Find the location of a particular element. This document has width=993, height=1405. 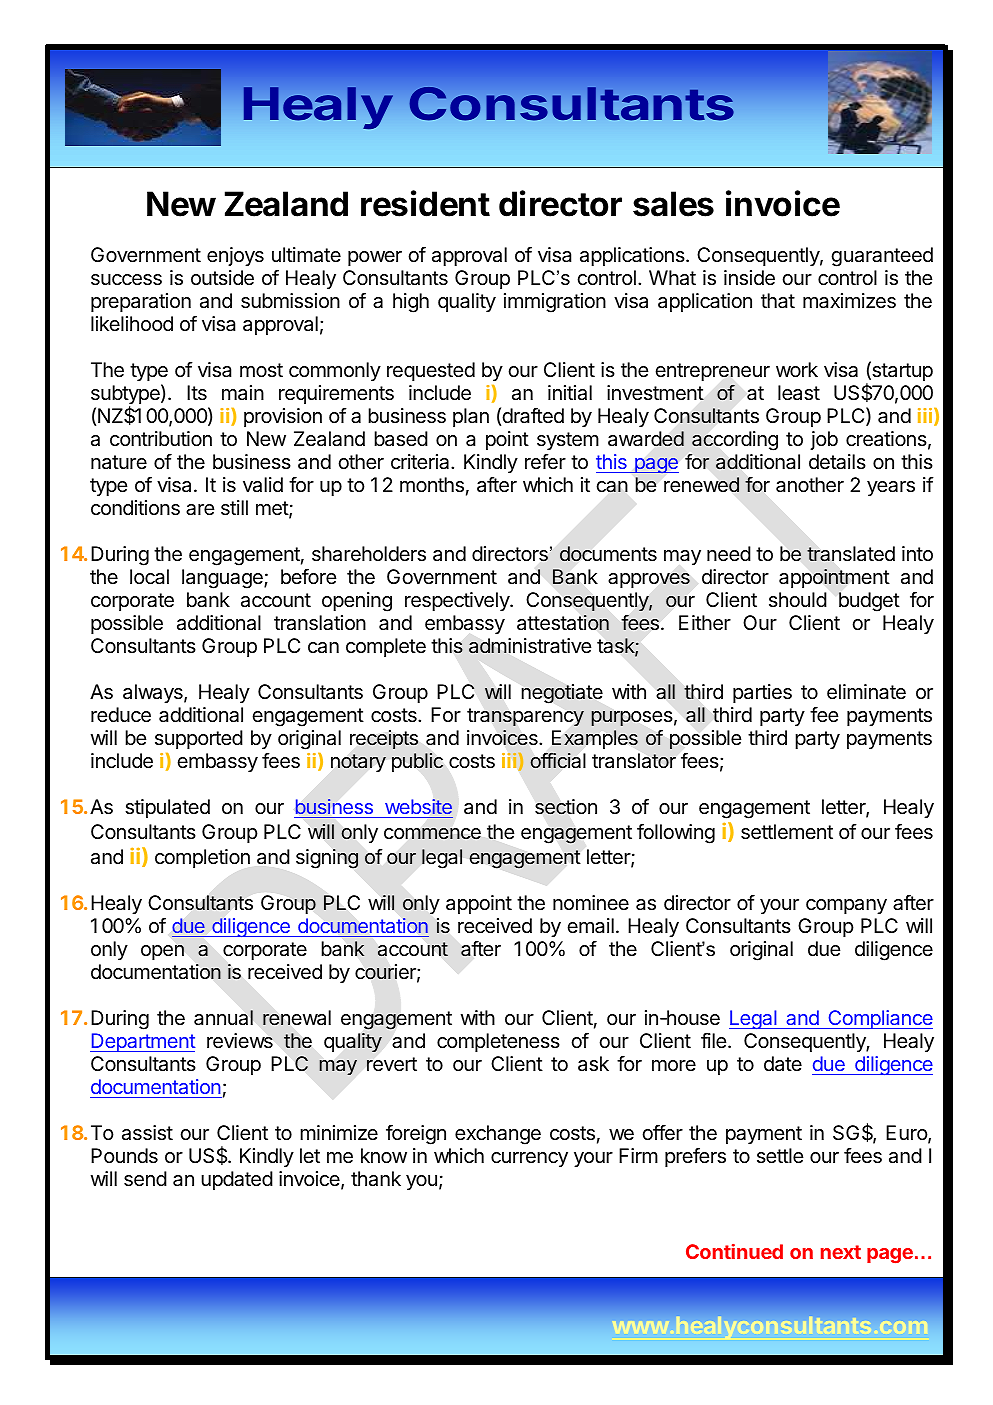

enjoys is located at coordinates (235, 256).
